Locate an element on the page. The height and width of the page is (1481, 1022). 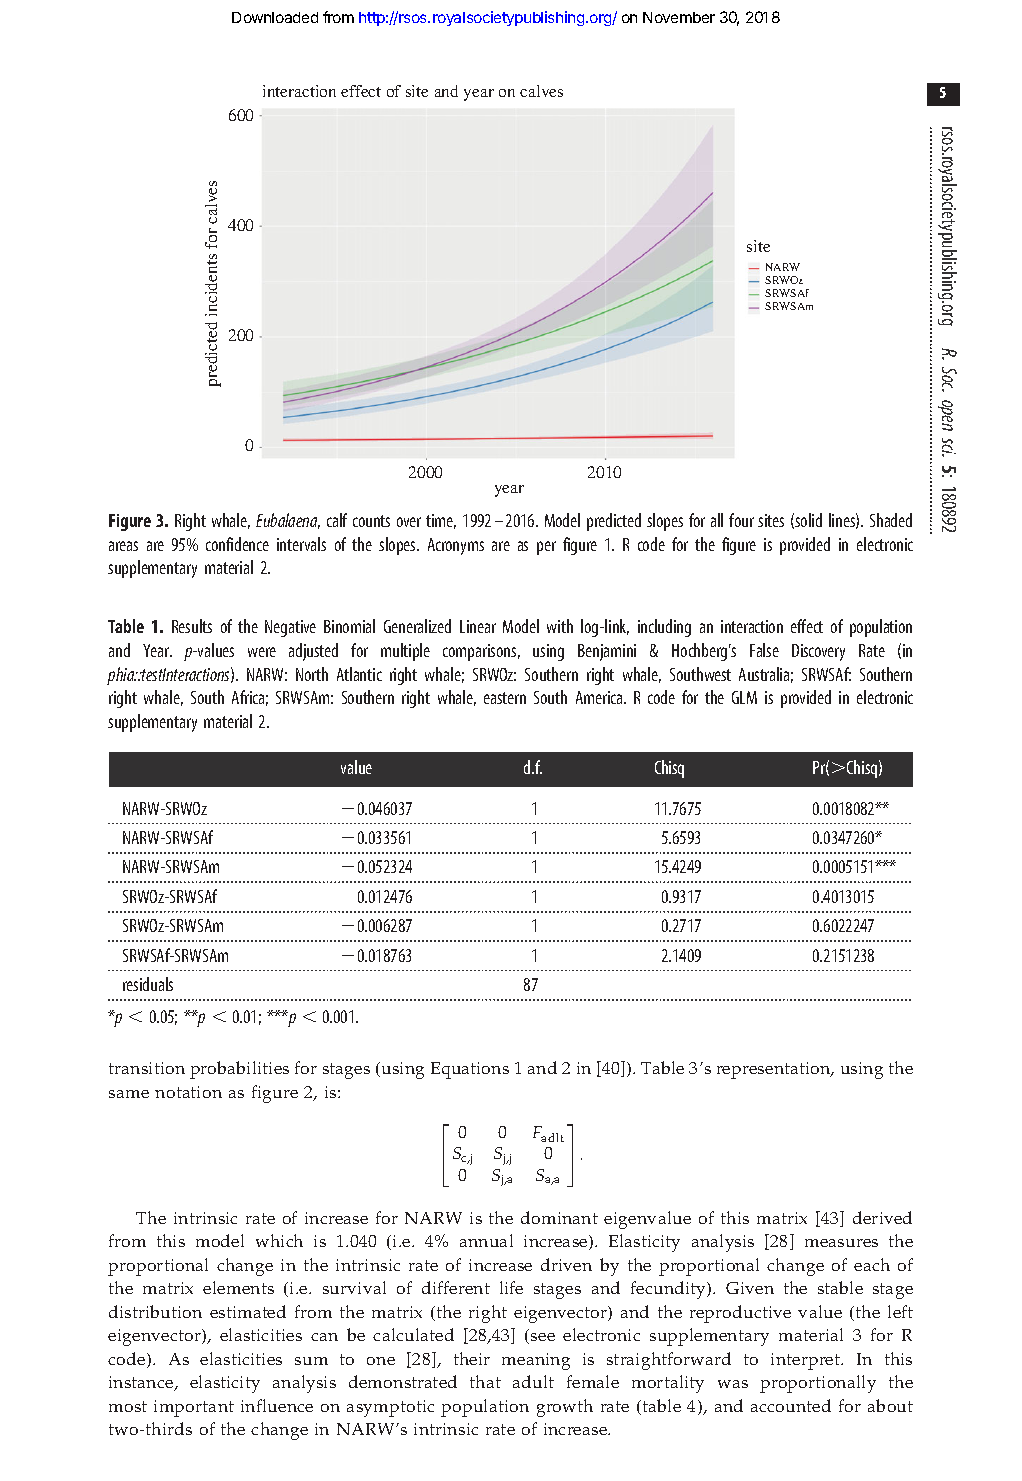
Equations is located at coordinates (470, 1070).
